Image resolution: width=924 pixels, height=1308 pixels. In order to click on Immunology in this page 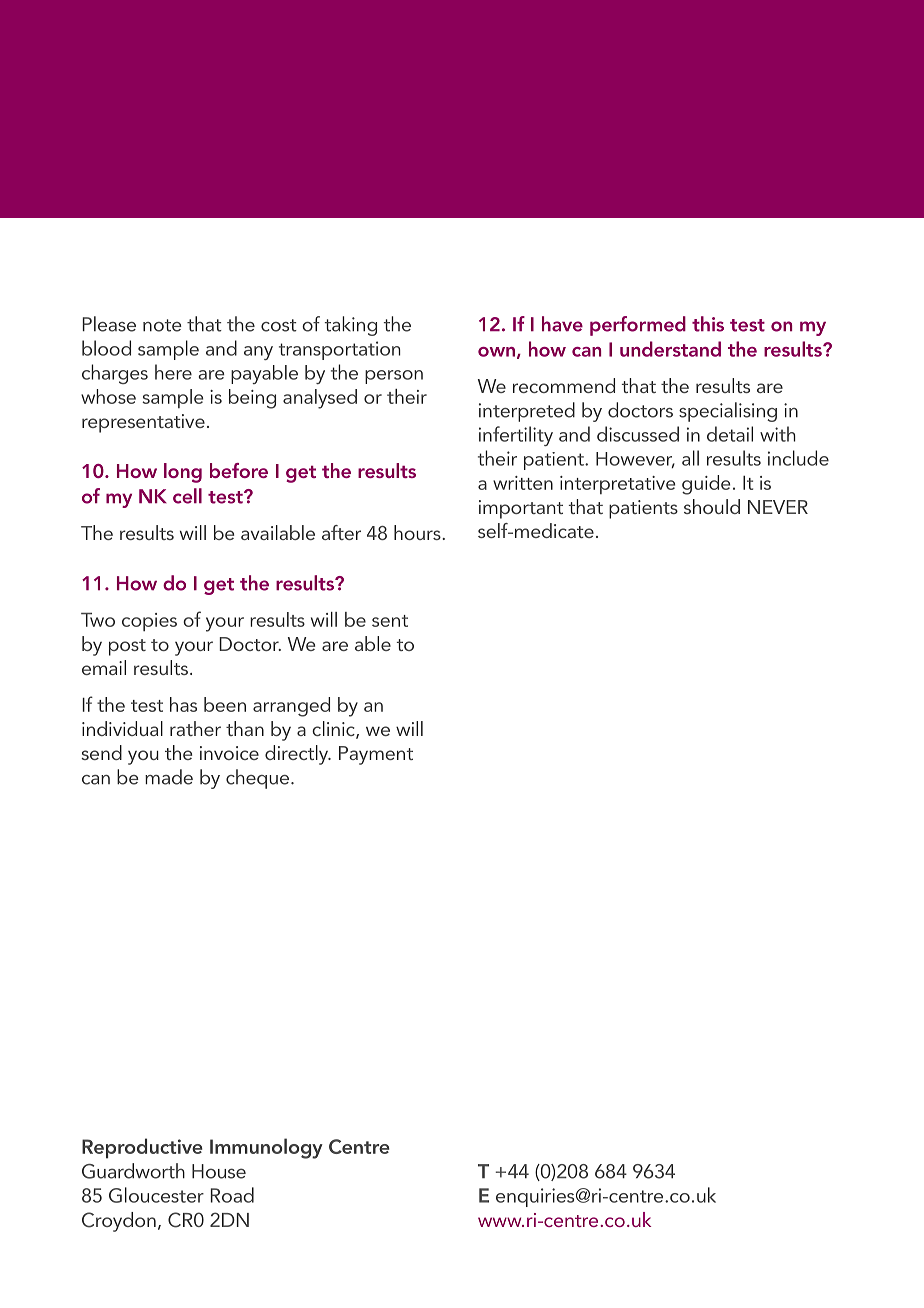, I will do `click(266, 1148)`.
